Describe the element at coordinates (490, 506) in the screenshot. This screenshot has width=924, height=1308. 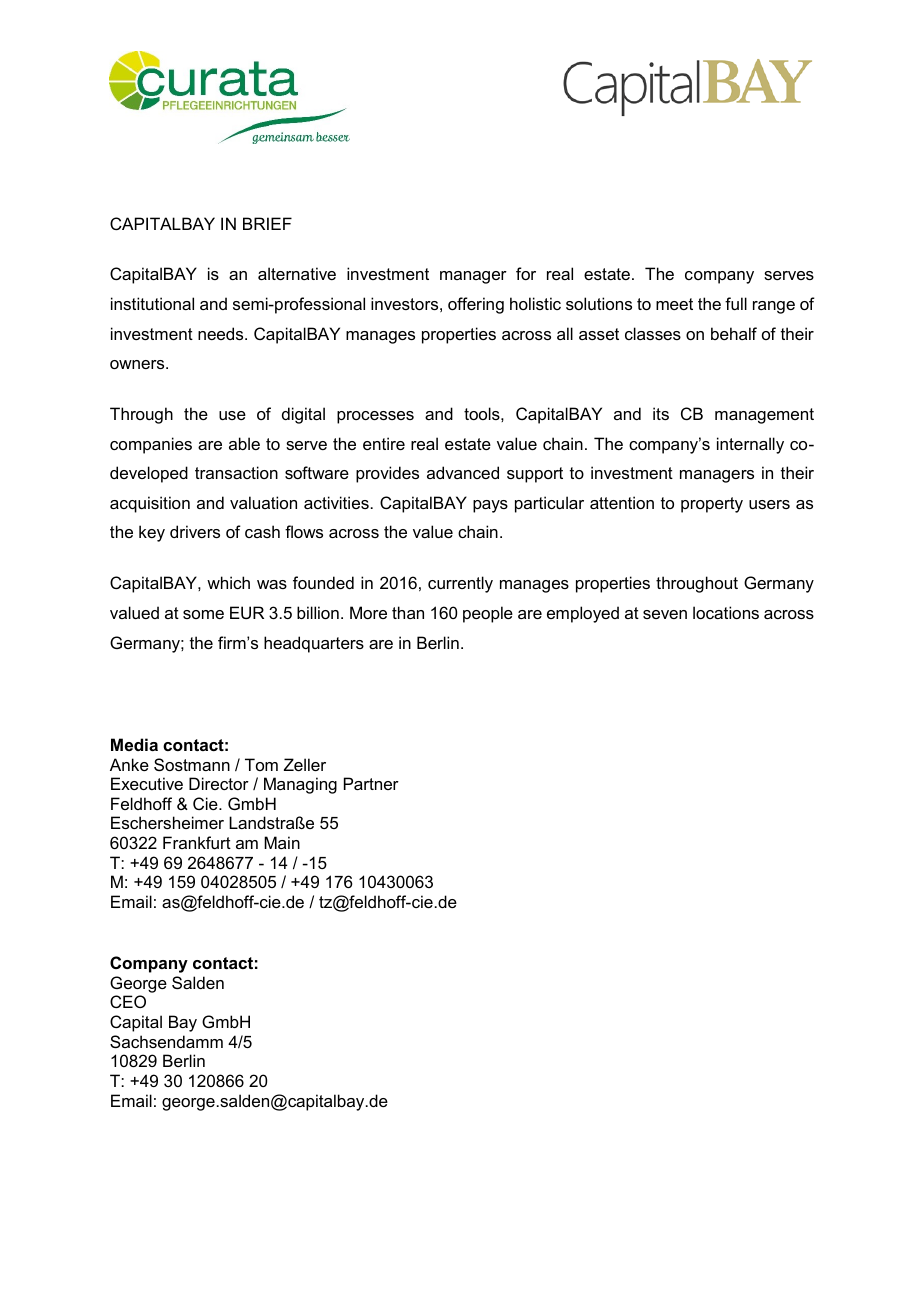
I see `pays` at that location.
